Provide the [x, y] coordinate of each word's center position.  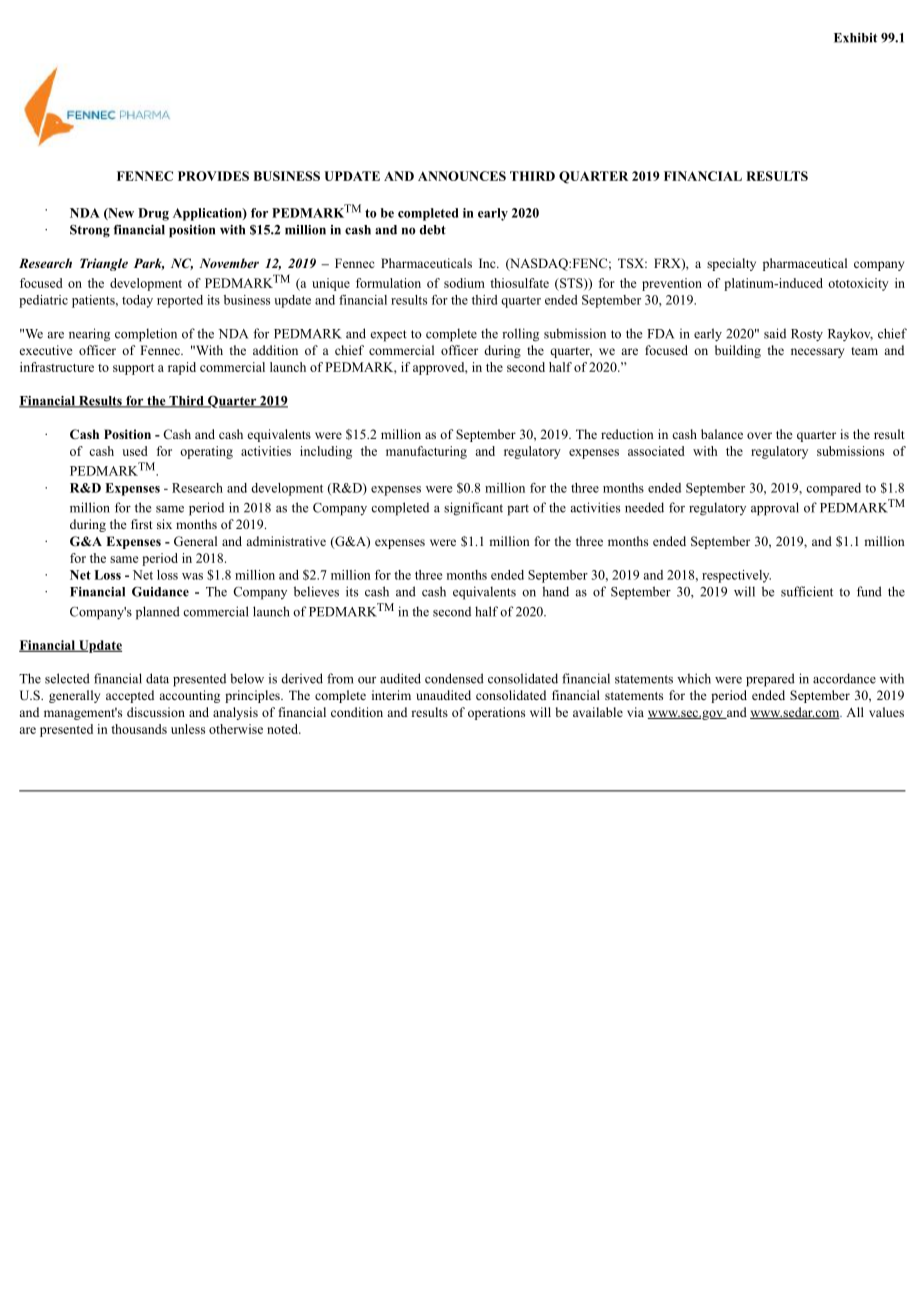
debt [433, 230]
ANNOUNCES [462, 176]
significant [473, 509]
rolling [520, 335]
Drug [153, 214]
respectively [736, 576]
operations [496, 713]
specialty [731, 264]
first [142, 524]
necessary [817, 353]
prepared [770, 680]
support [133, 369]
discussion [156, 712]
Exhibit [855, 38]
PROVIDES [213, 176]
